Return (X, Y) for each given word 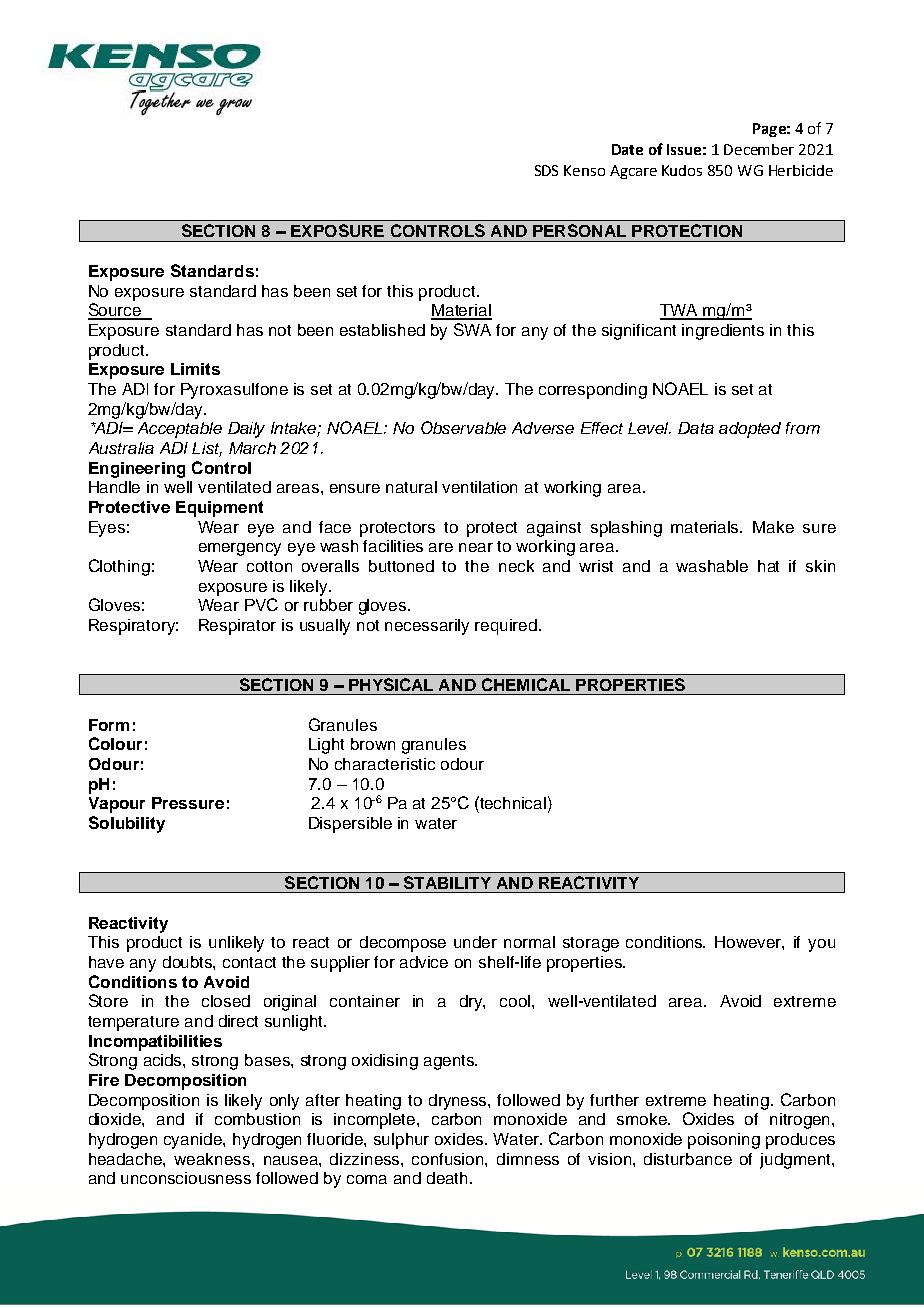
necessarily (427, 627)
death (449, 1178)
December (759, 149)
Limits (195, 369)
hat (768, 566)
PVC (261, 604)
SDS (546, 170)
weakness (213, 1159)
